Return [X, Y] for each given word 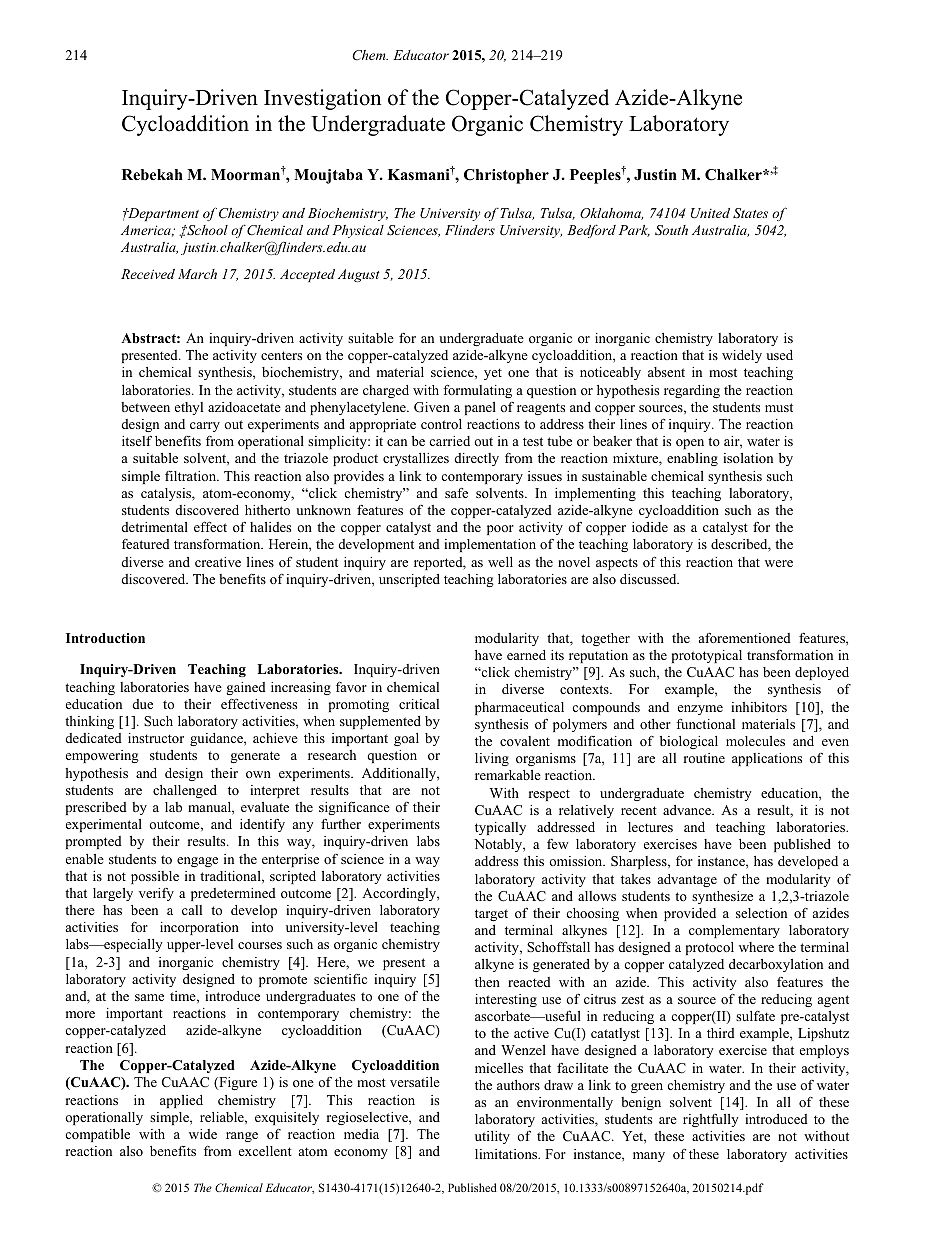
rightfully [710, 1120]
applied [181, 1101]
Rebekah [152, 174]
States [750, 213]
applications [767, 759]
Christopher [506, 176]
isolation [748, 458]
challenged [185, 791]
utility [492, 1137]
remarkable [508, 775]
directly [477, 459]
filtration [192, 476]
